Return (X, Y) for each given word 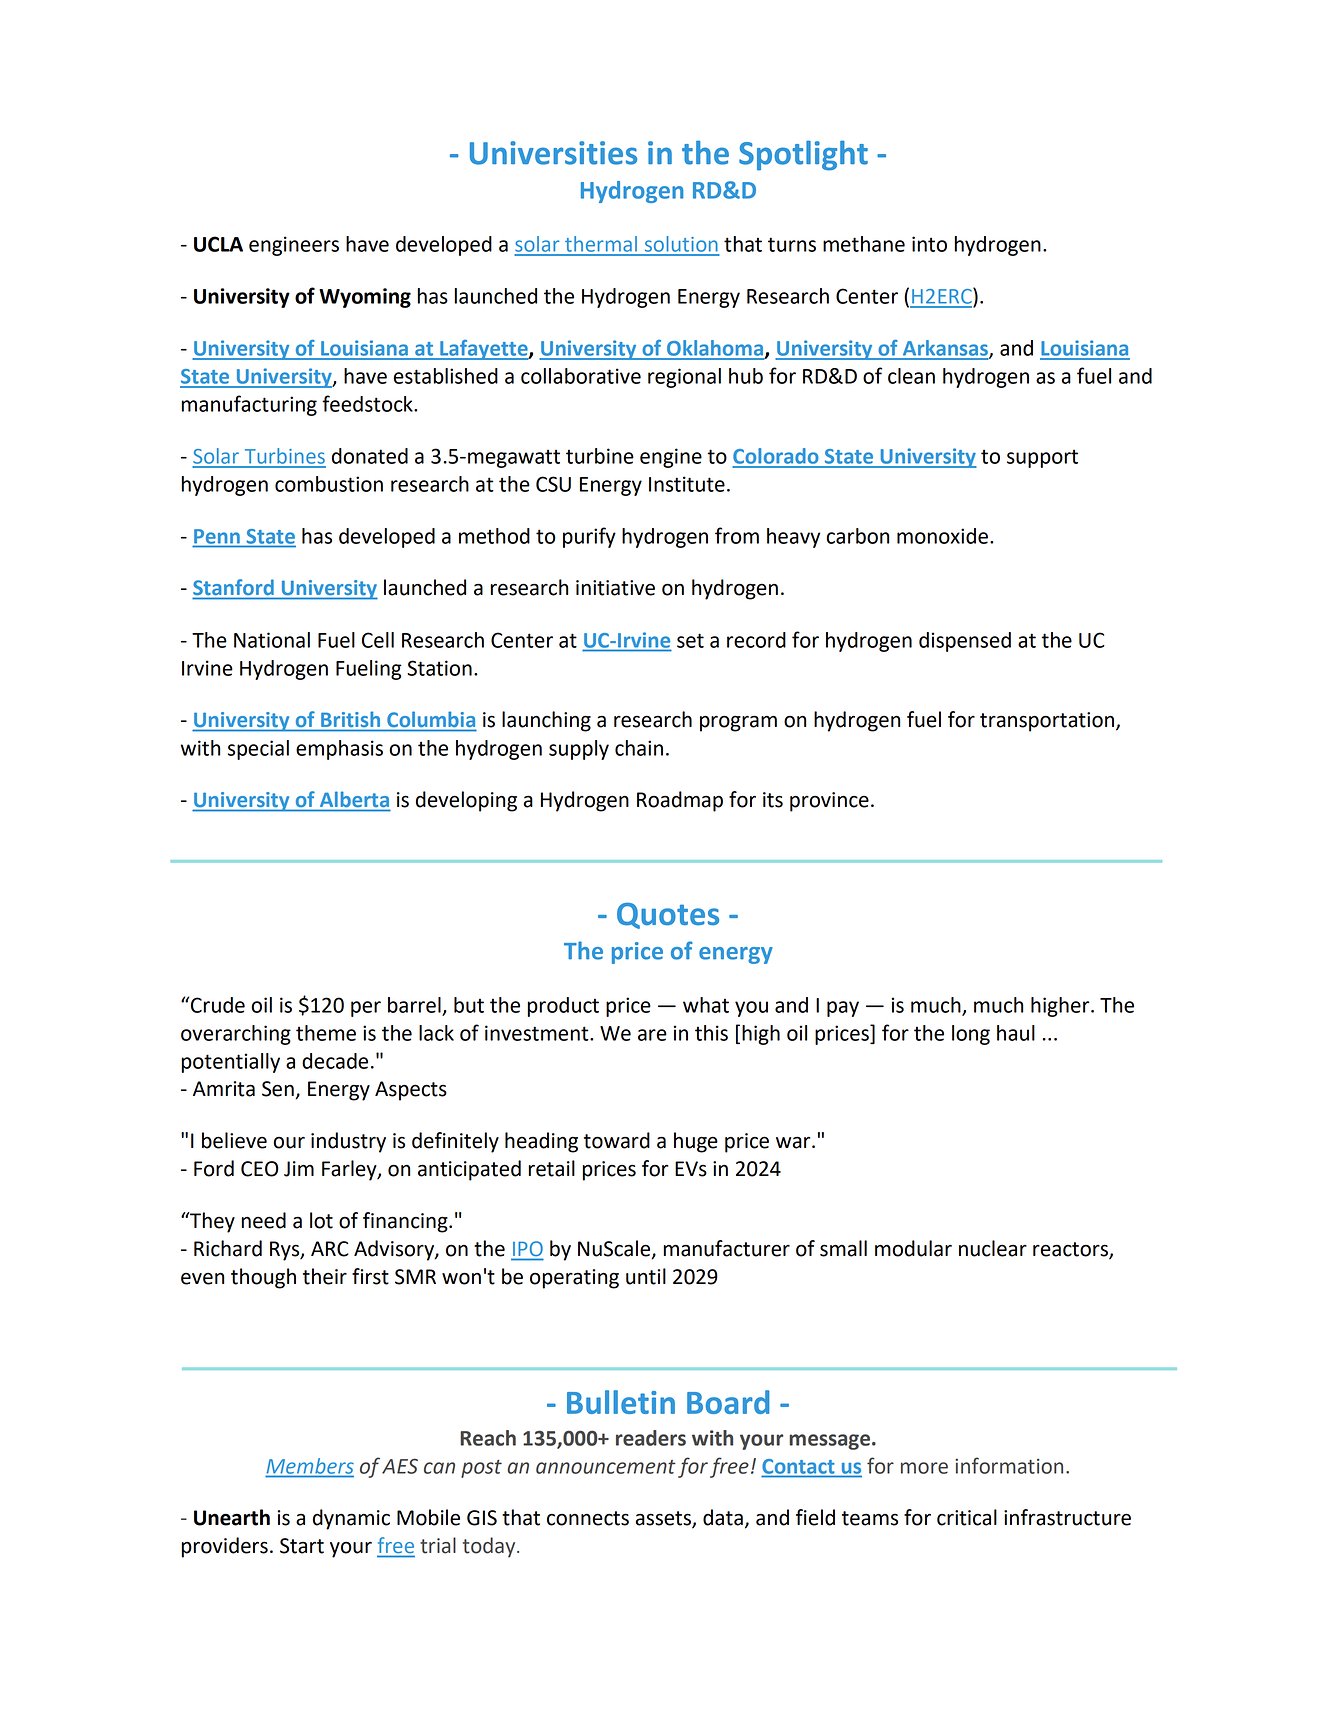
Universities (553, 153)
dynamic (351, 1519)
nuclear (993, 1248)
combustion (329, 484)
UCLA (218, 244)
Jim (299, 1169)
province (829, 802)
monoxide (942, 536)
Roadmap (680, 801)
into (929, 244)
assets (664, 1519)
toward (617, 1140)
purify (589, 537)
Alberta (354, 799)
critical (967, 1517)
